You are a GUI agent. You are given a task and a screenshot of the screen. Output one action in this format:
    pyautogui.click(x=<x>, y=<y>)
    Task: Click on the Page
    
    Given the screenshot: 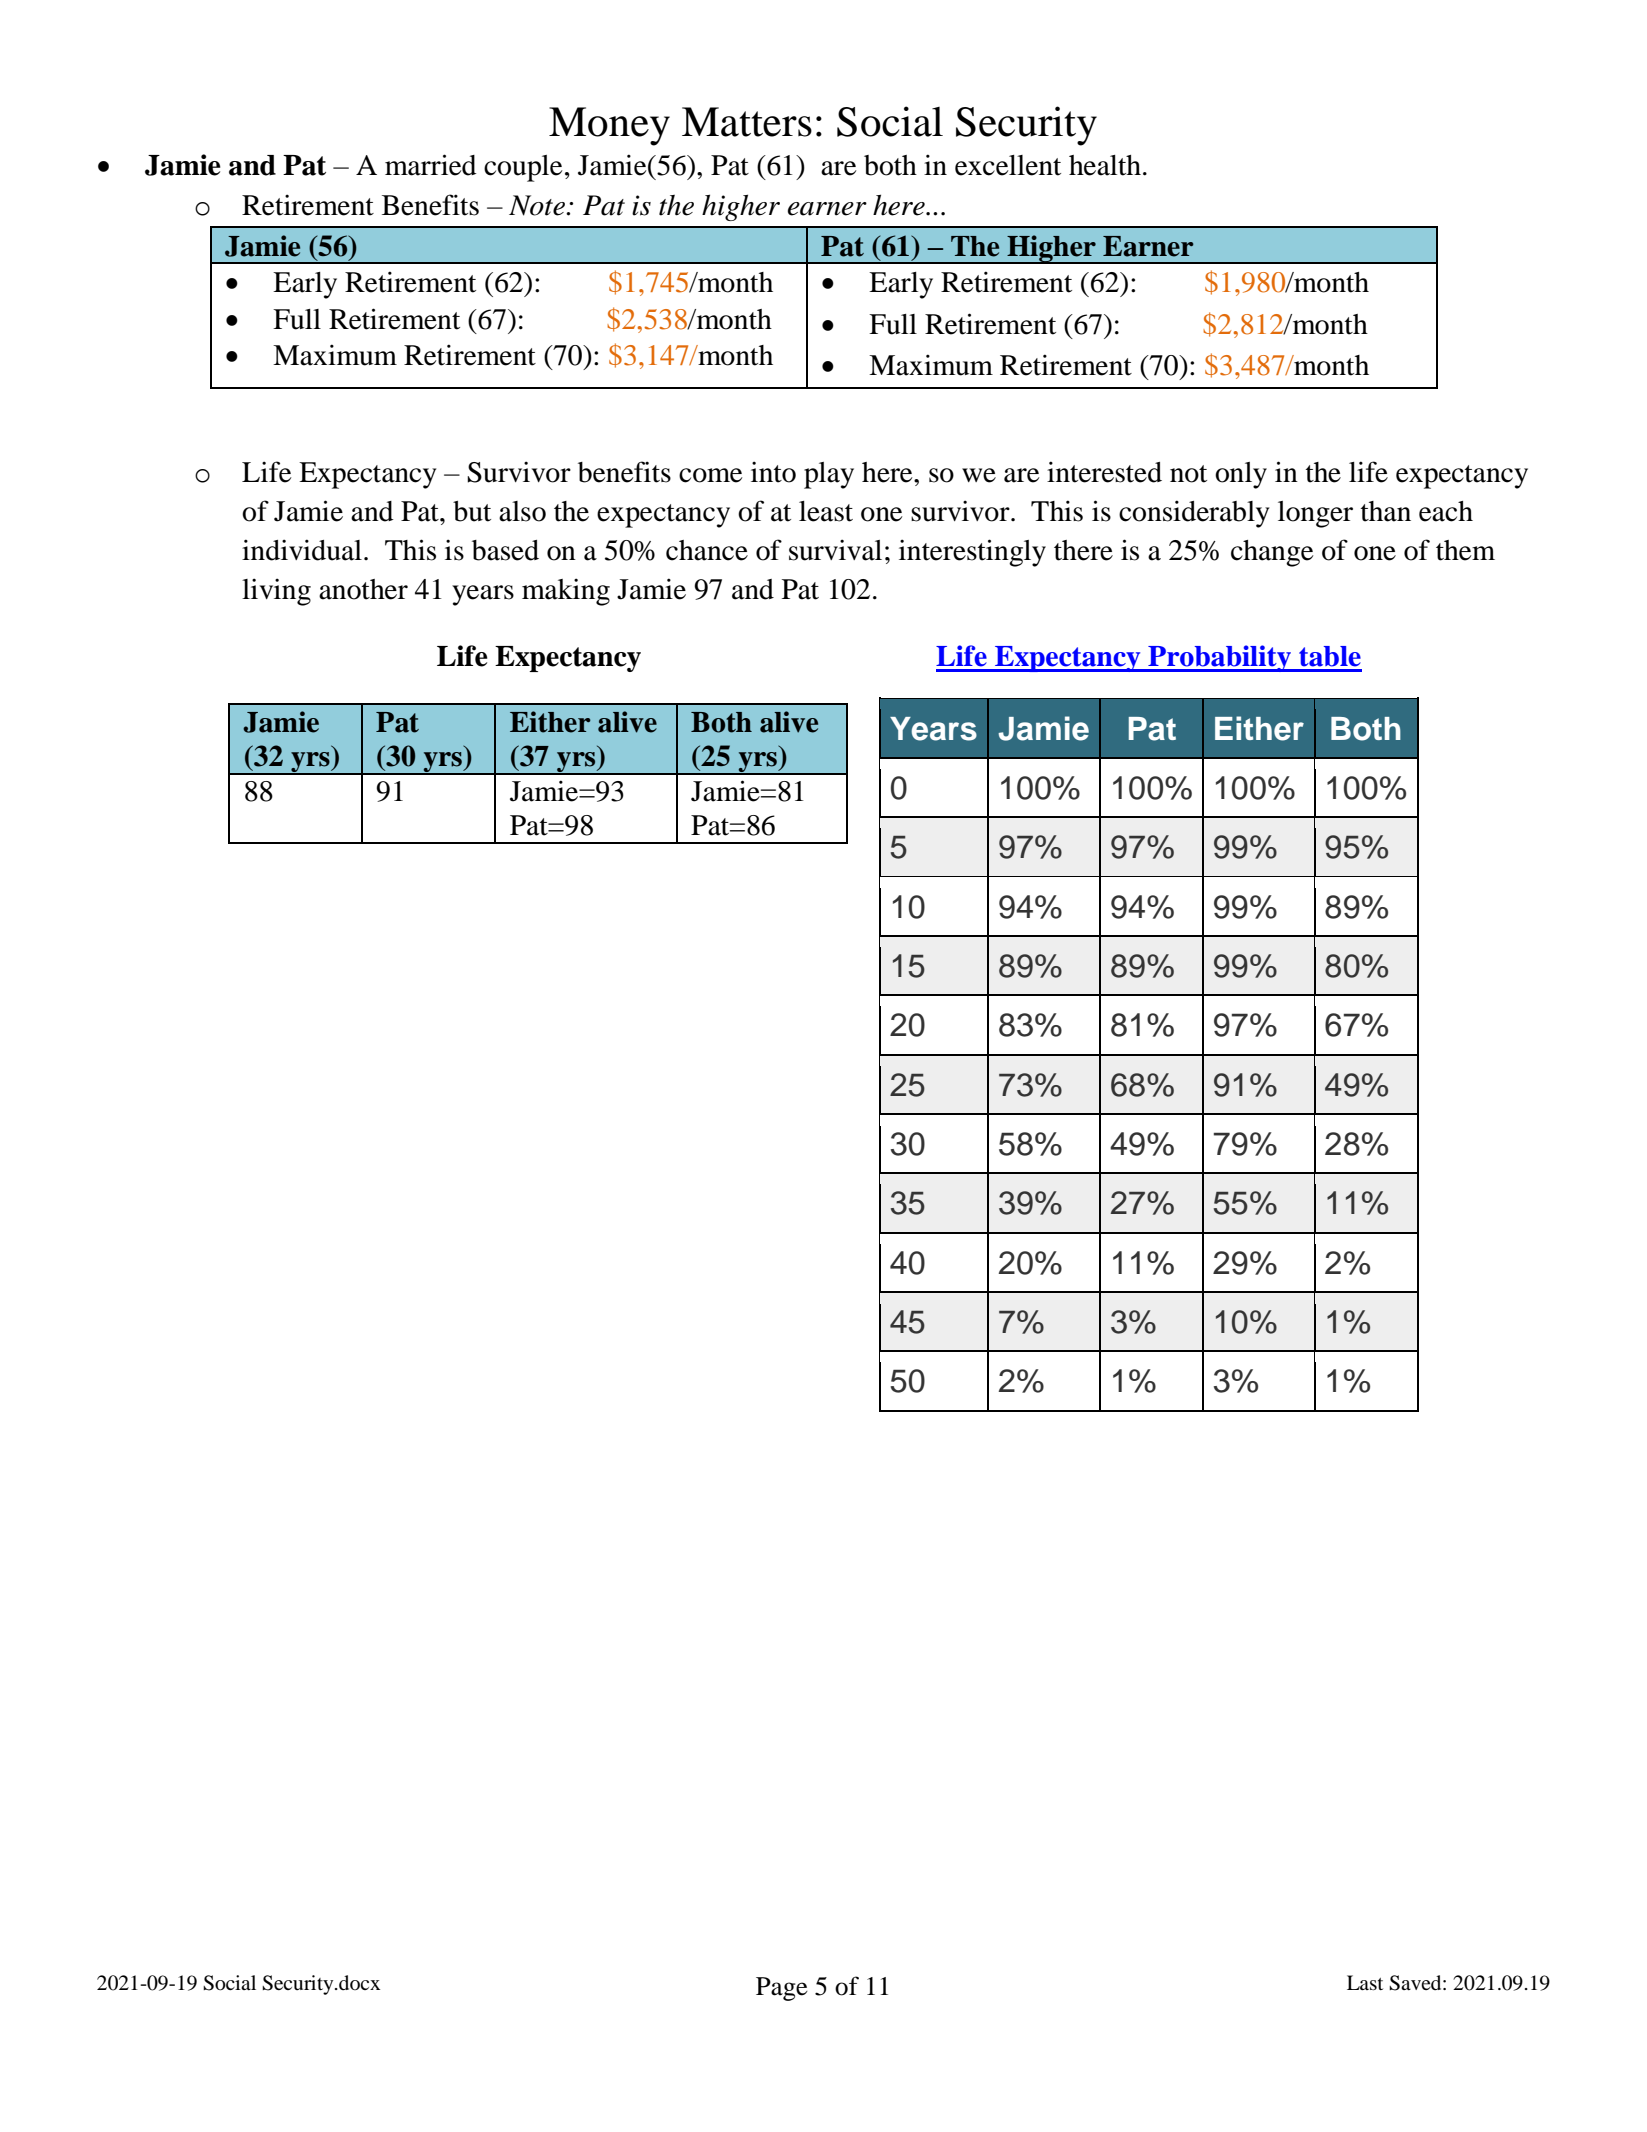 What is the action you would take?
    pyautogui.click(x=782, y=1989)
